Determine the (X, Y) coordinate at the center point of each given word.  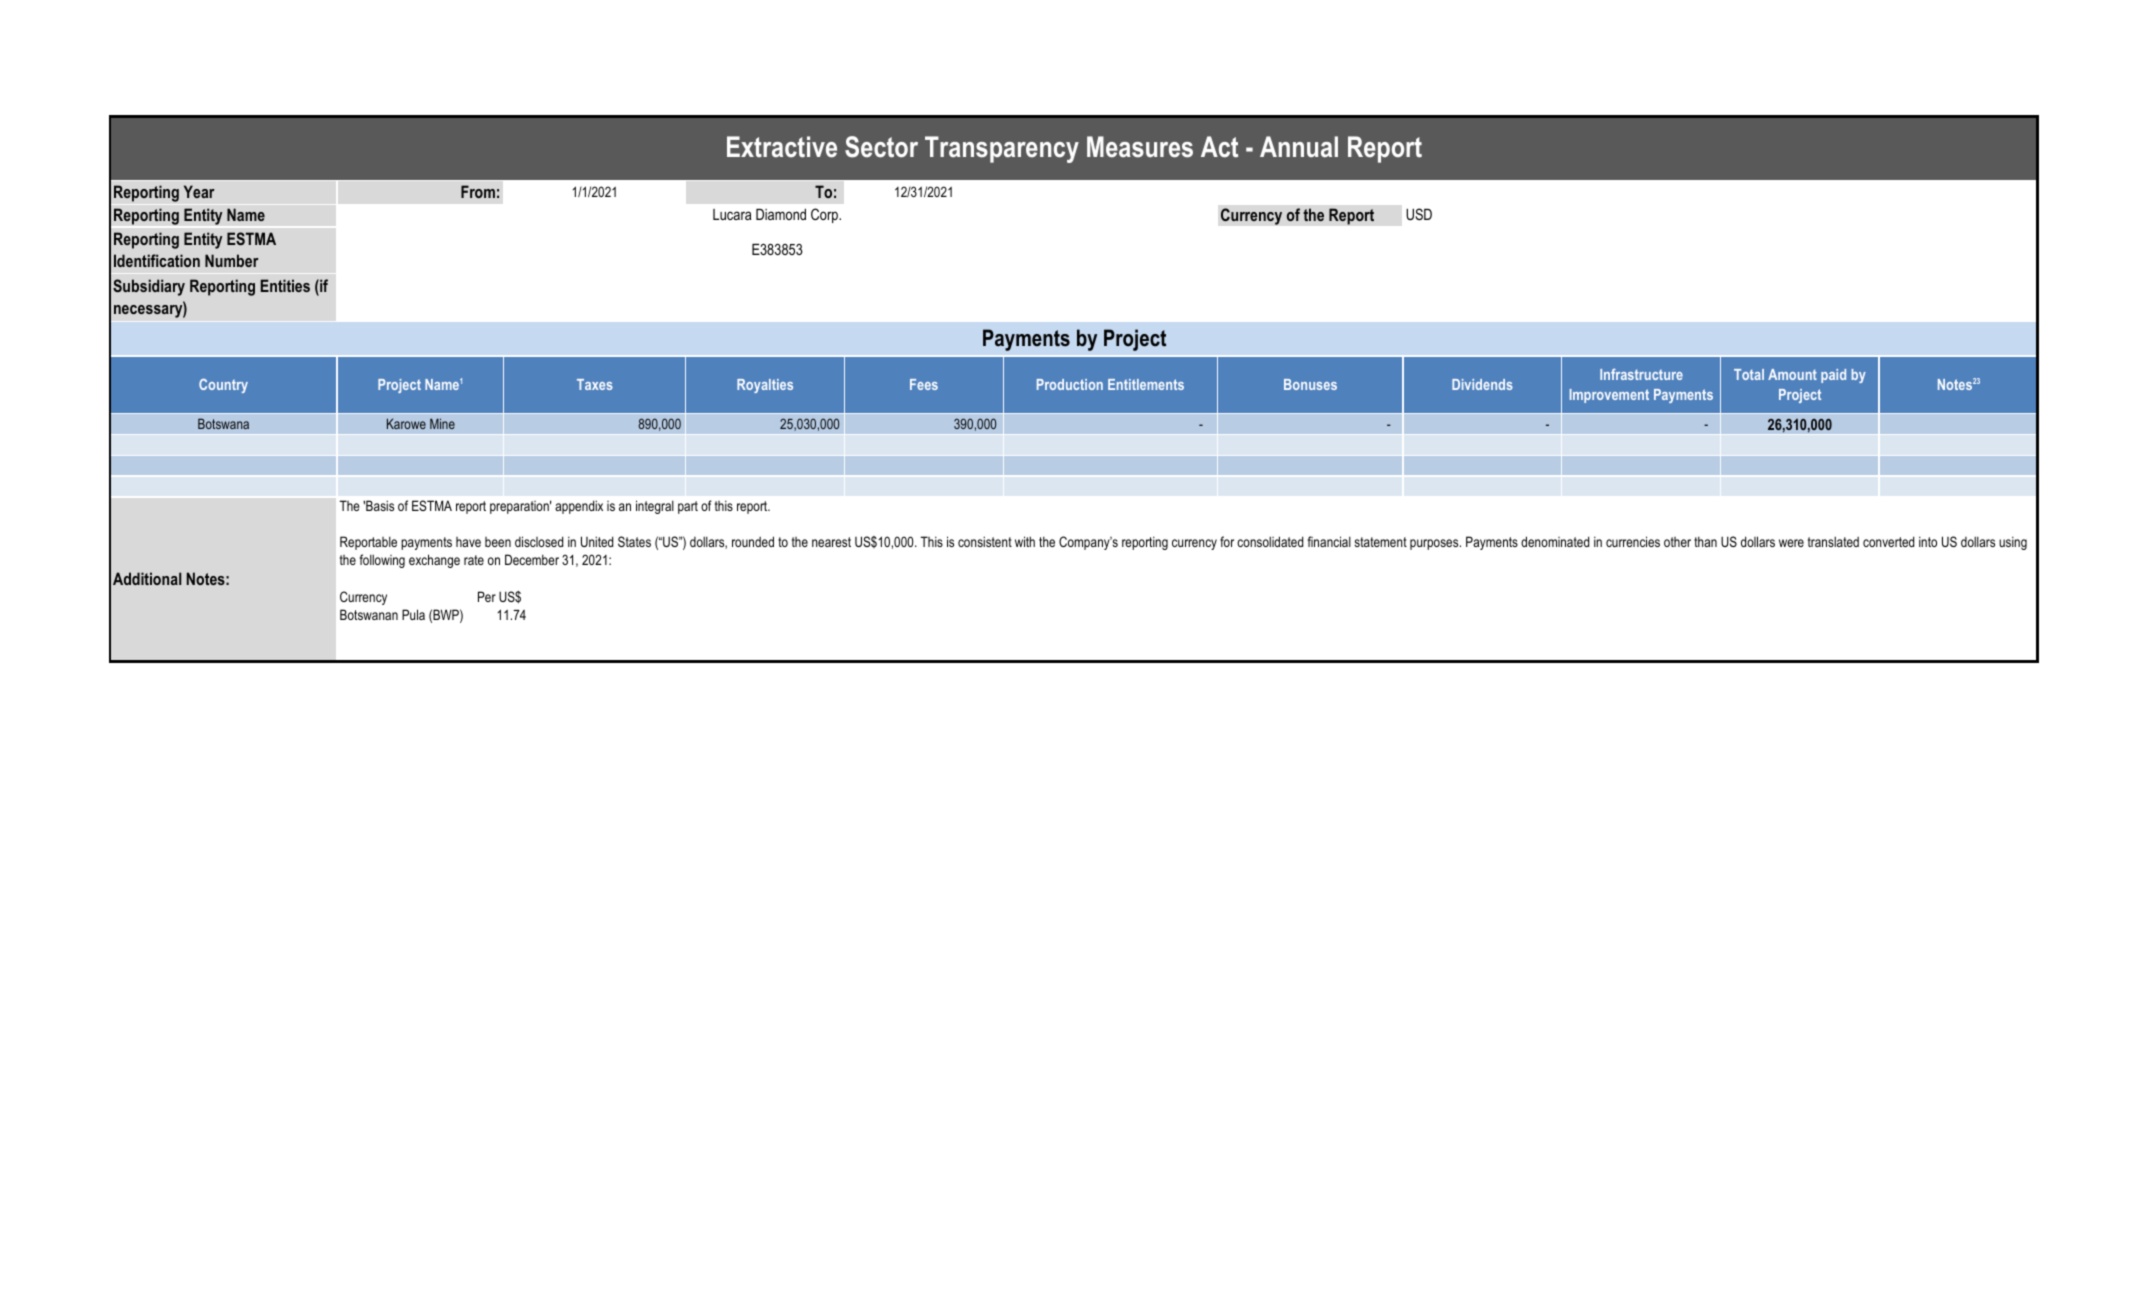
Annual (1299, 147)
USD (1419, 214)
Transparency (1002, 149)
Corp (826, 215)
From (478, 191)
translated (1833, 541)
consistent (985, 541)
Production (1070, 384)
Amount (1792, 374)
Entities (285, 285)
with (1025, 541)
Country (223, 386)
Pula (413, 614)
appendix (579, 507)
